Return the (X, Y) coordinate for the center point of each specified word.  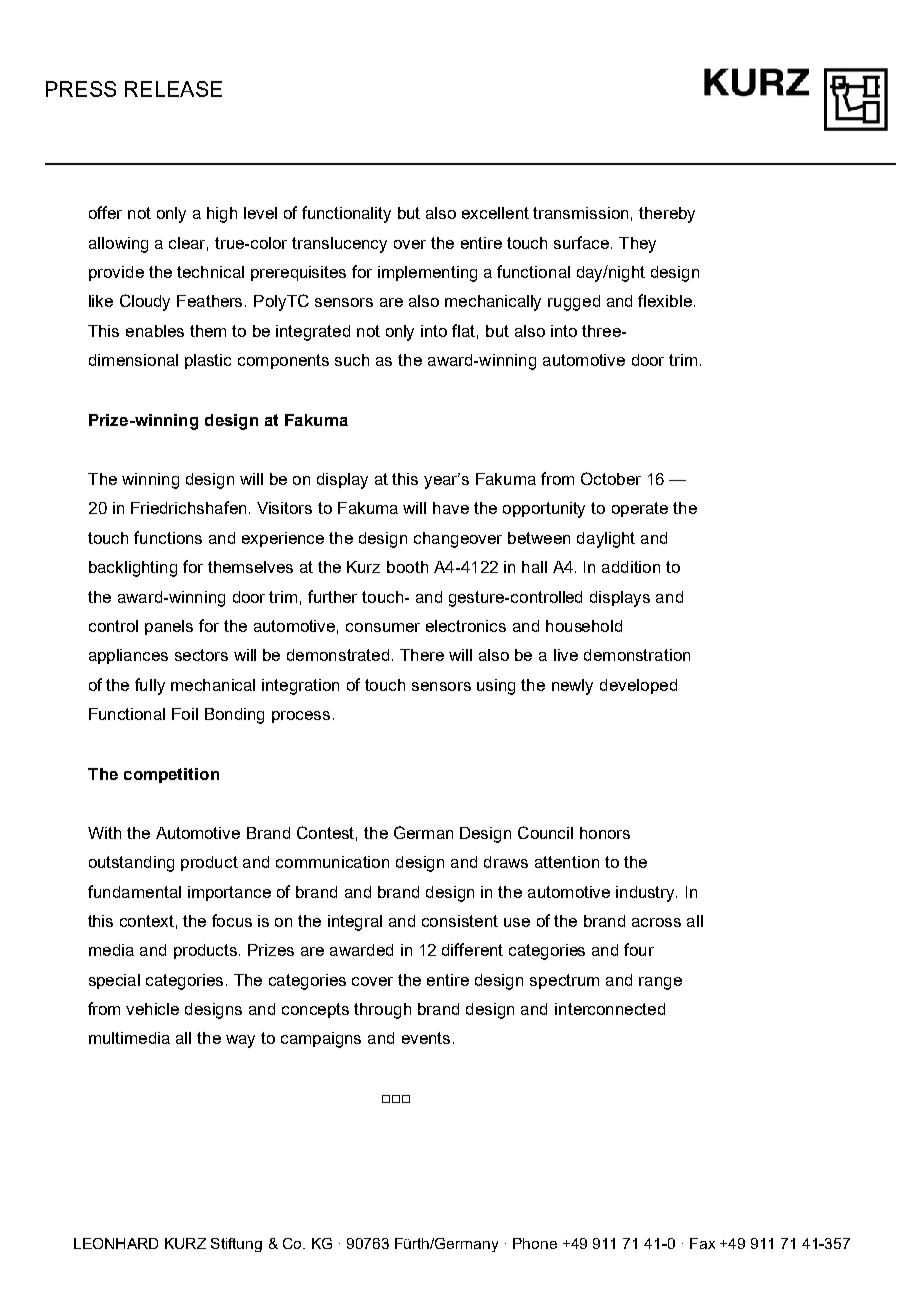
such (352, 360)
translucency (339, 245)
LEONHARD (116, 1243)
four (639, 949)
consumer (383, 627)
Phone (535, 1243)
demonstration (637, 655)
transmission (580, 213)
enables (155, 331)
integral (355, 923)
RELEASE (173, 89)
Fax (702, 1243)
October (611, 478)
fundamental (134, 891)
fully (150, 686)
